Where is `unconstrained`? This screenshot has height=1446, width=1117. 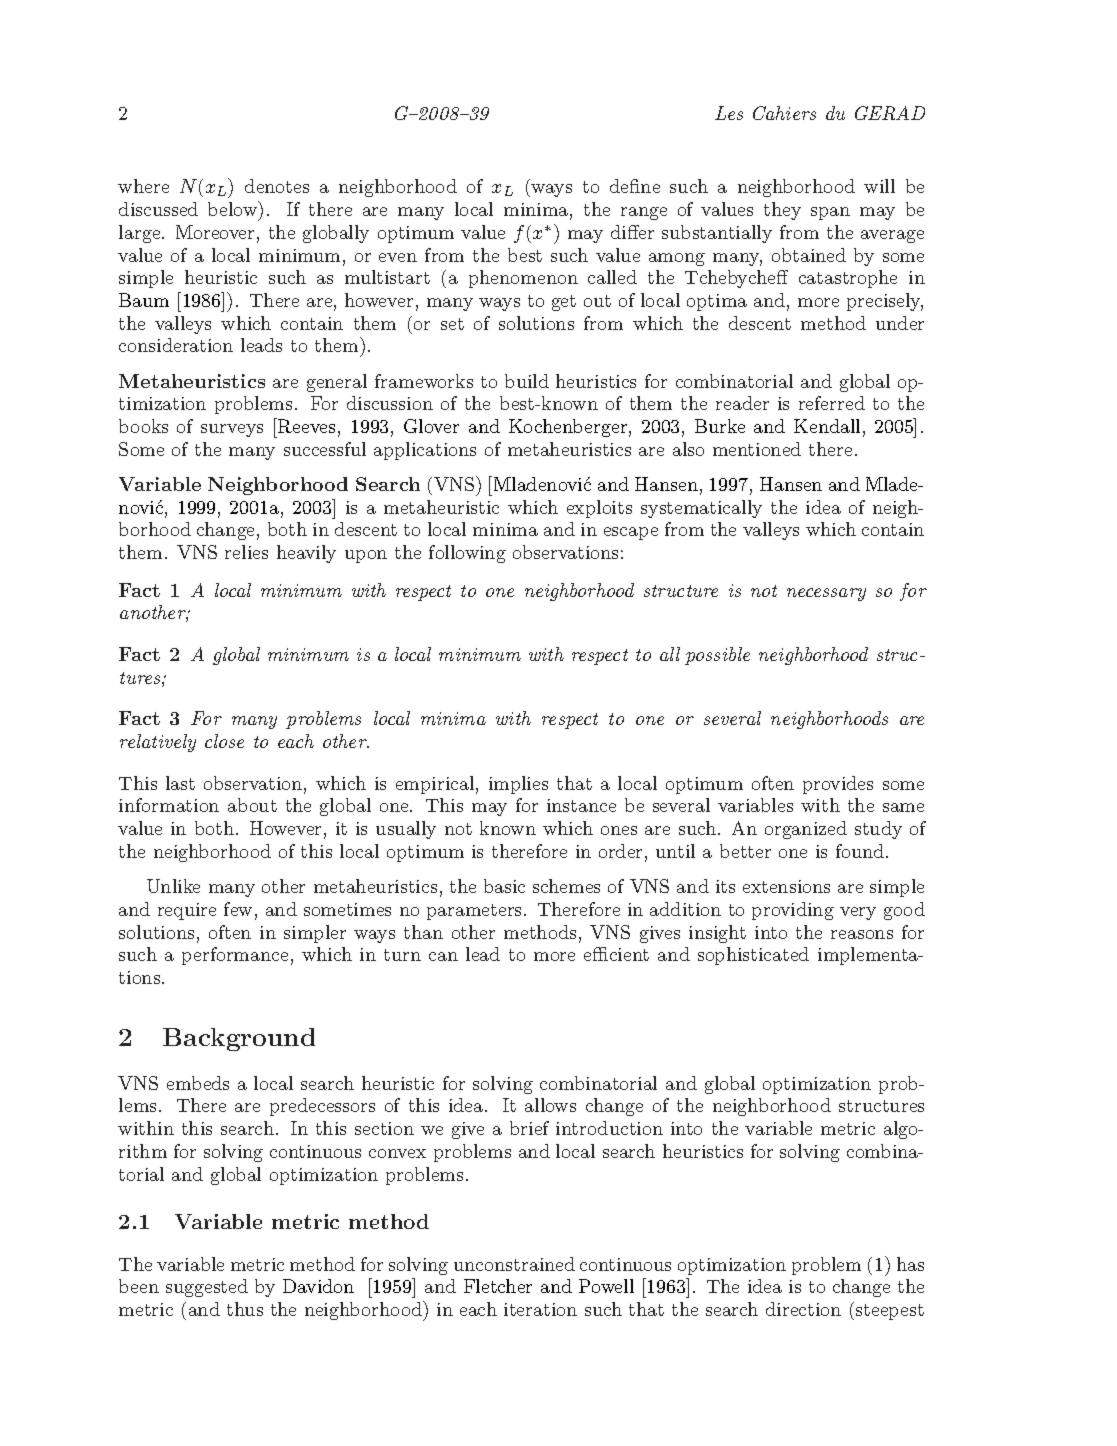 unconstrained is located at coordinates (514, 1264).
